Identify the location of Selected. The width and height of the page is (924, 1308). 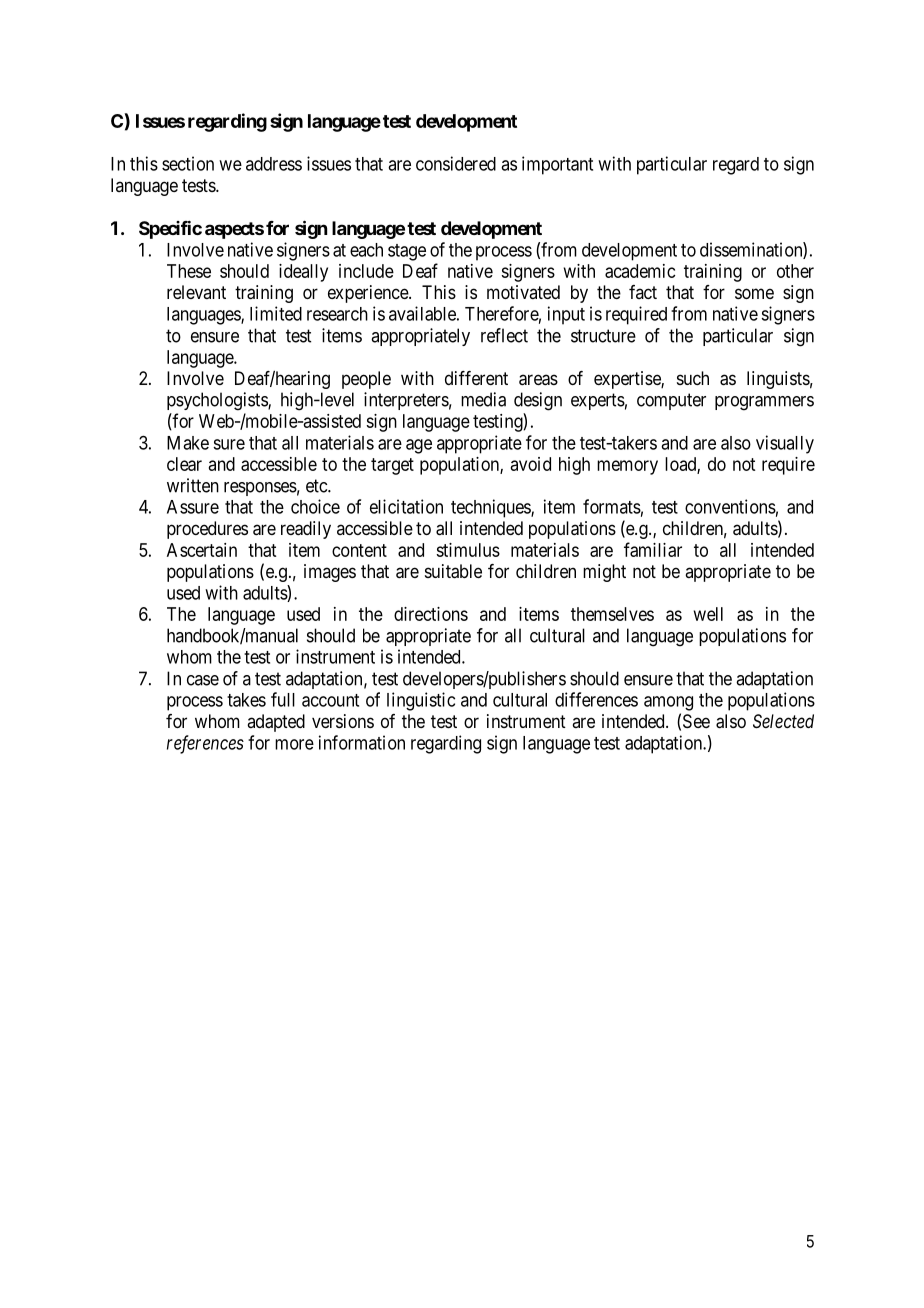
(783, 721).
